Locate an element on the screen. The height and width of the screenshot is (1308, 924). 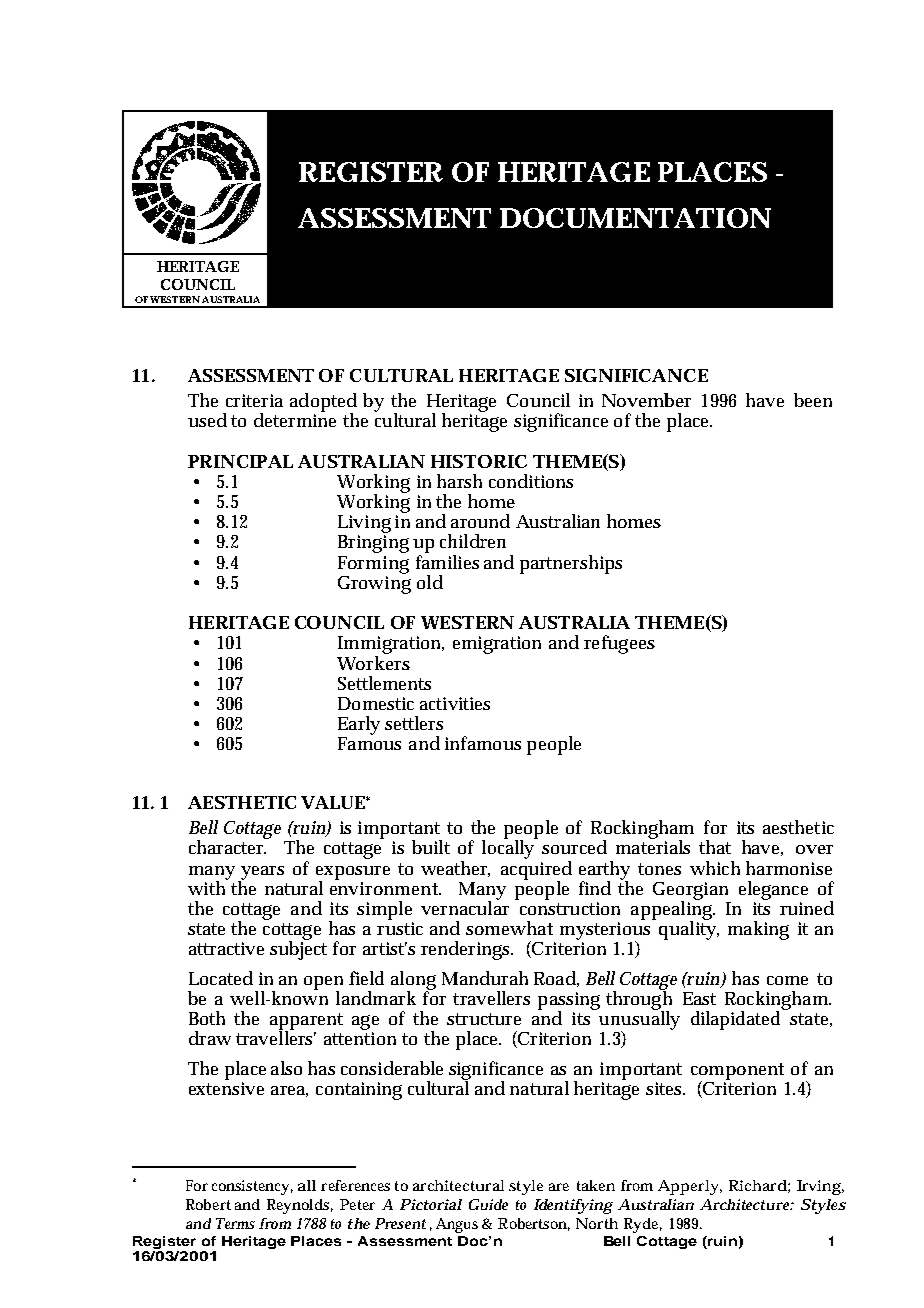
Reynolds is located at coordinates (300, 1206).
